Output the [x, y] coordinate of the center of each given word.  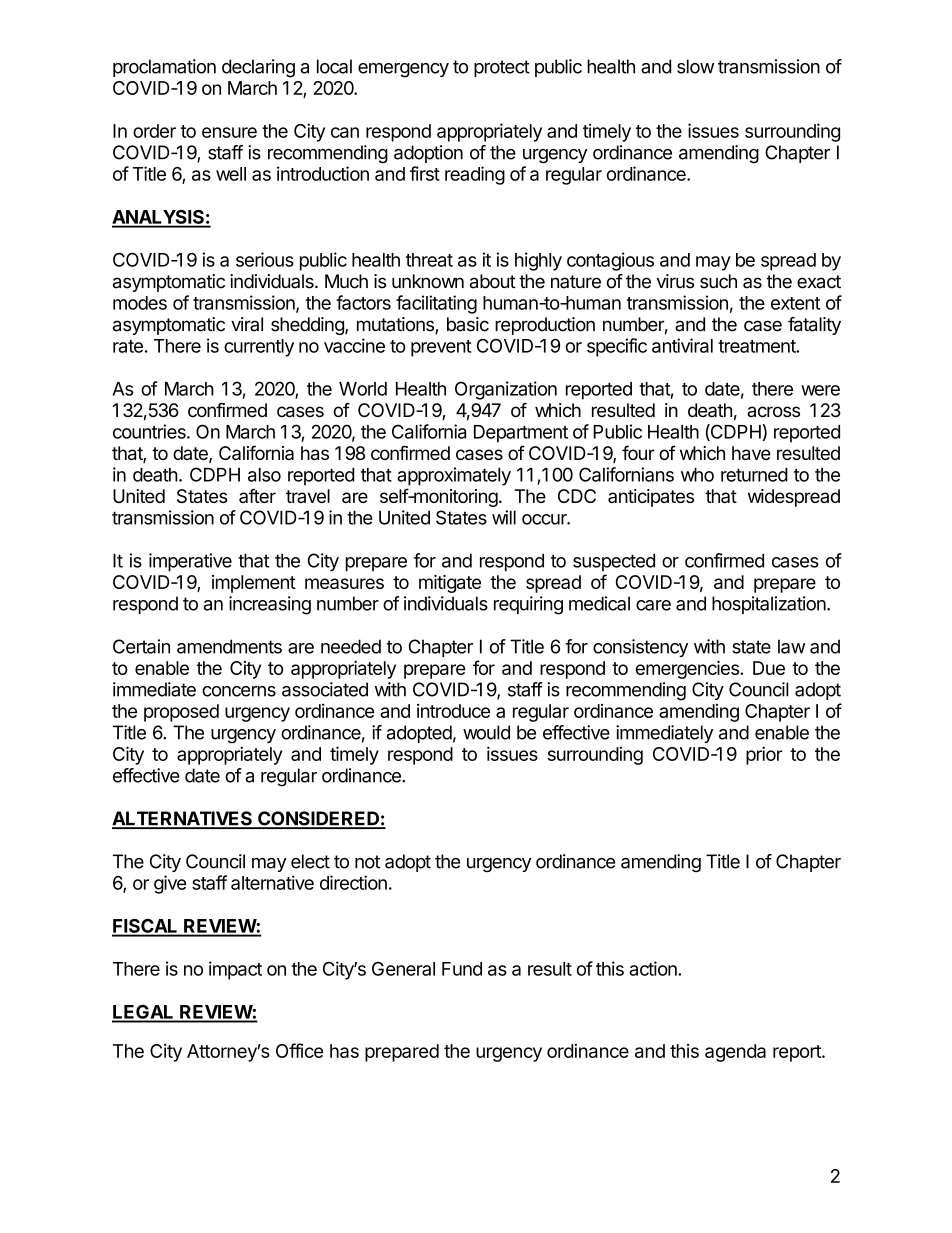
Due [769, 668]
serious [265, 259]
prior [764, 755]
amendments [229, 646]
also [264, 475]
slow [695, 66]
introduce [453, 711]
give [170, 884]
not [367, 862]
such [718, 281]
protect [502, 68]
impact [235, 970]
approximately [454, 476]
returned [754, 475]
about [492, 281]
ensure [229, 132]
